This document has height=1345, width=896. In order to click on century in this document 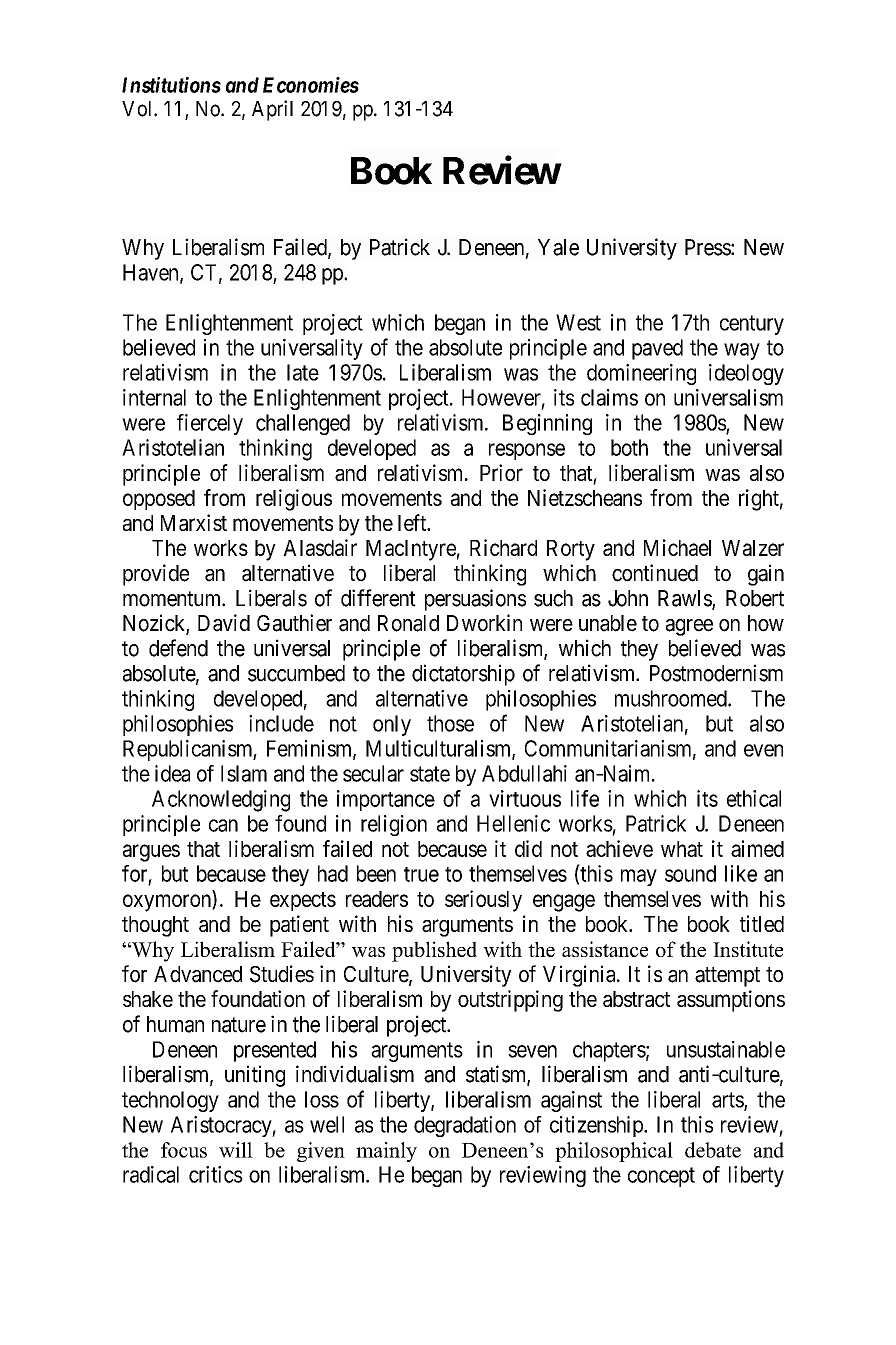, I will do `click(752, 325)`.
